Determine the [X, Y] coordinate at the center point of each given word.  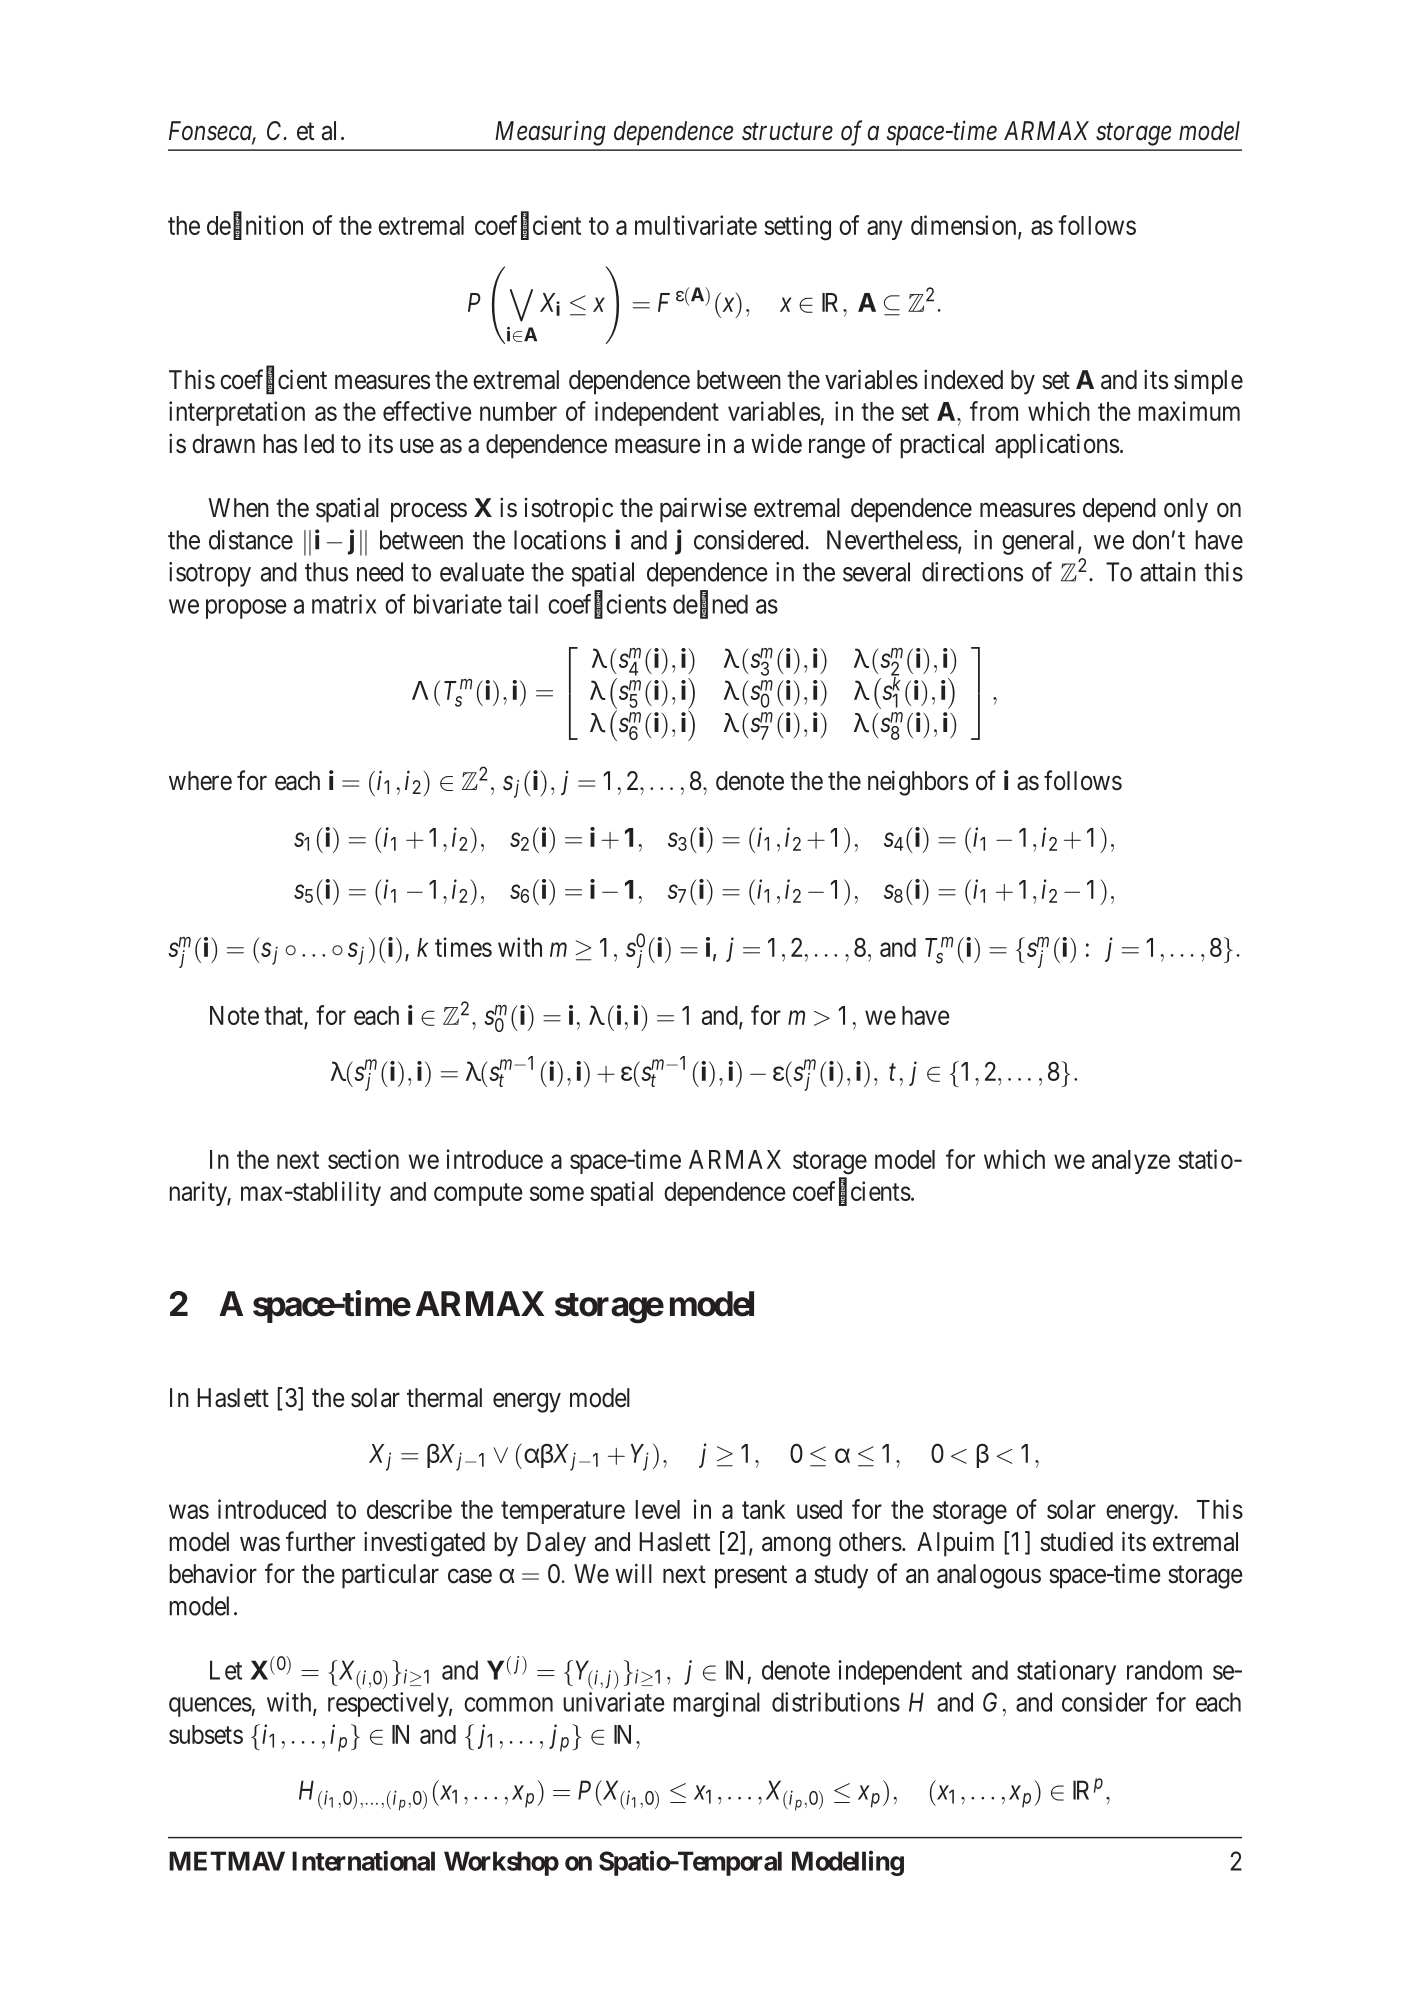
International [363, 1860]
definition [255, 226]
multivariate [696, 225]
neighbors [918, 783]
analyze [1131, 1162]
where [200, 781]
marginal [716, 1704]
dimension [965, 226]
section [363, 1159]
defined [710, 604]
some [557, 1193]
